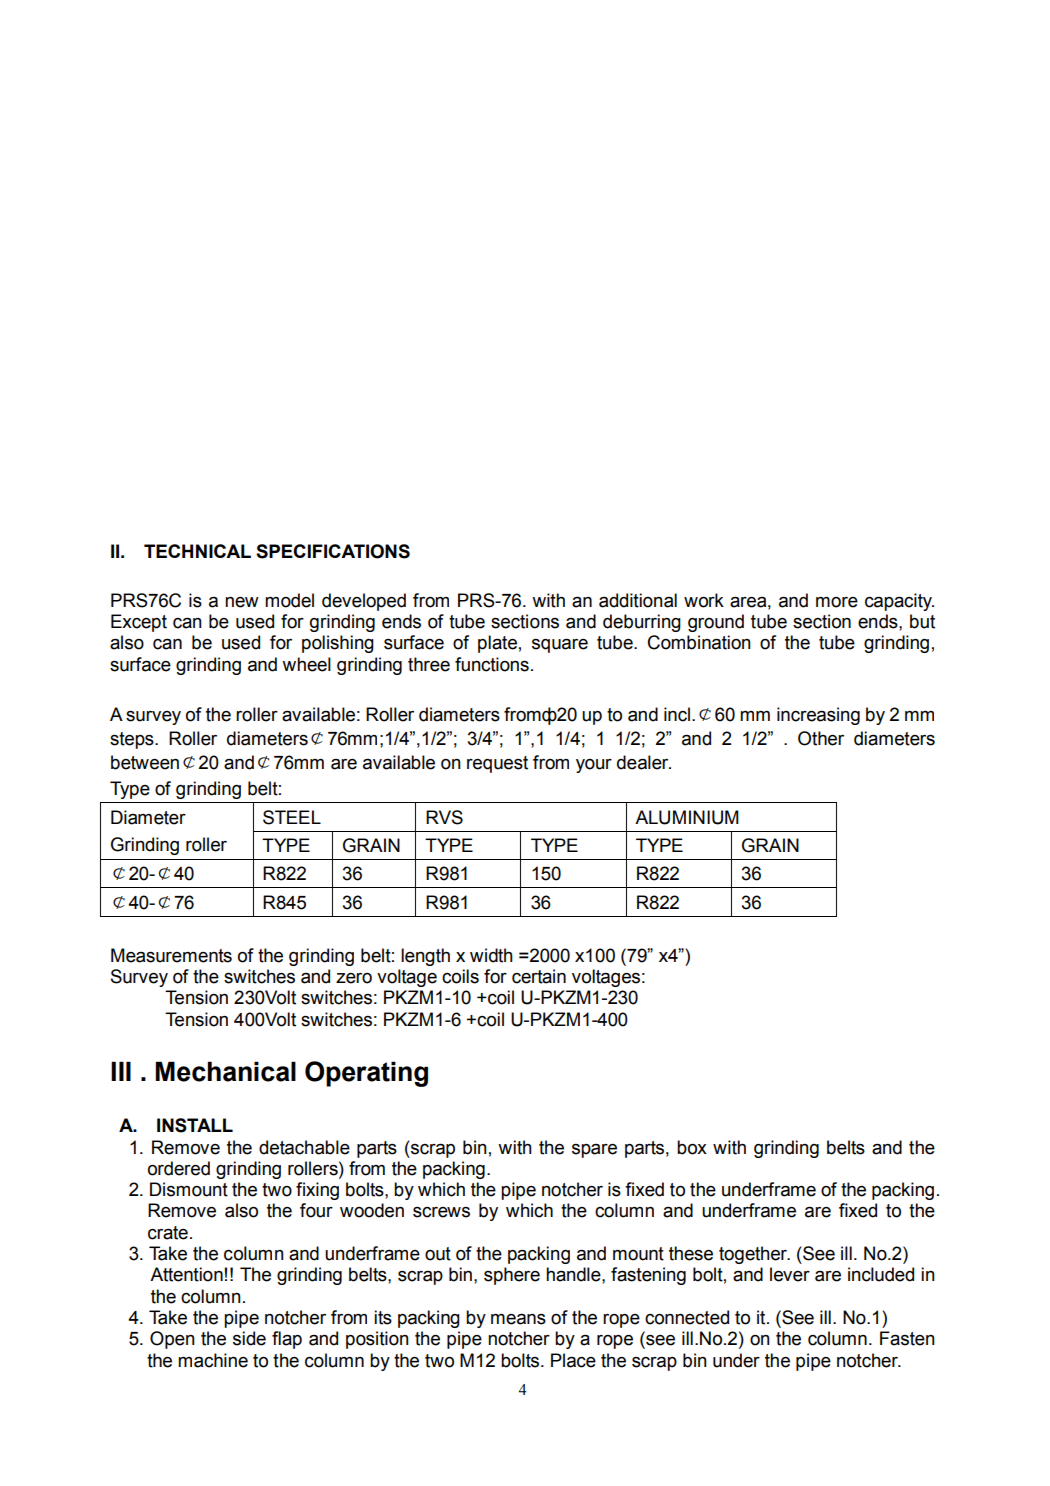 This screenshot has height=1486, width=1050. I want to click on means, so click(518, 1319).
